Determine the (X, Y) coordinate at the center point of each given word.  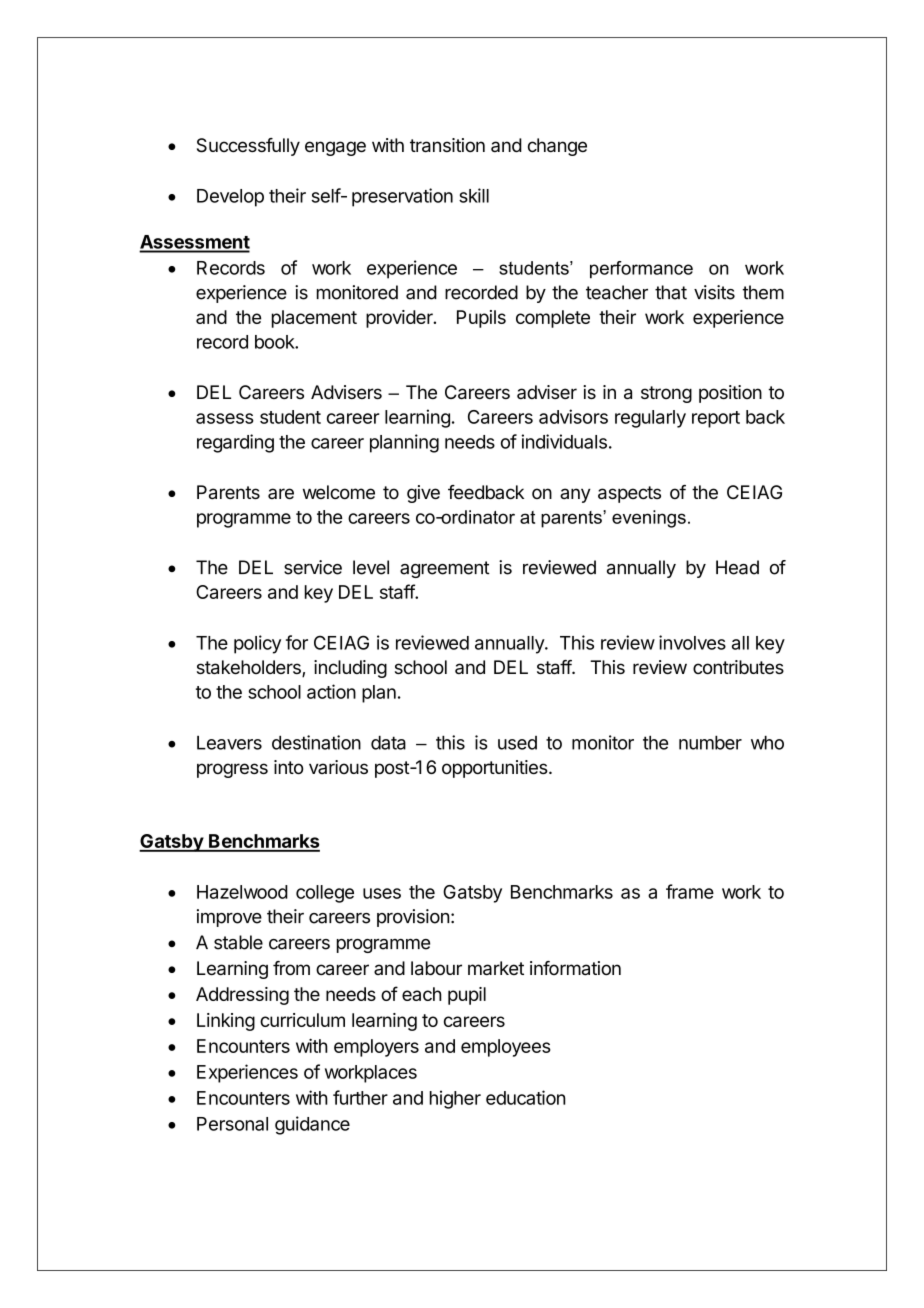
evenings (649, 519)
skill (474, 195)
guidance (312, 1125)
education (526, 1097)
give (423, 494)
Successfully (248, 147)
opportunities (495, 769)
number (710, 743)
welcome (339, 492)
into (288, 767)
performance (641, 270)
